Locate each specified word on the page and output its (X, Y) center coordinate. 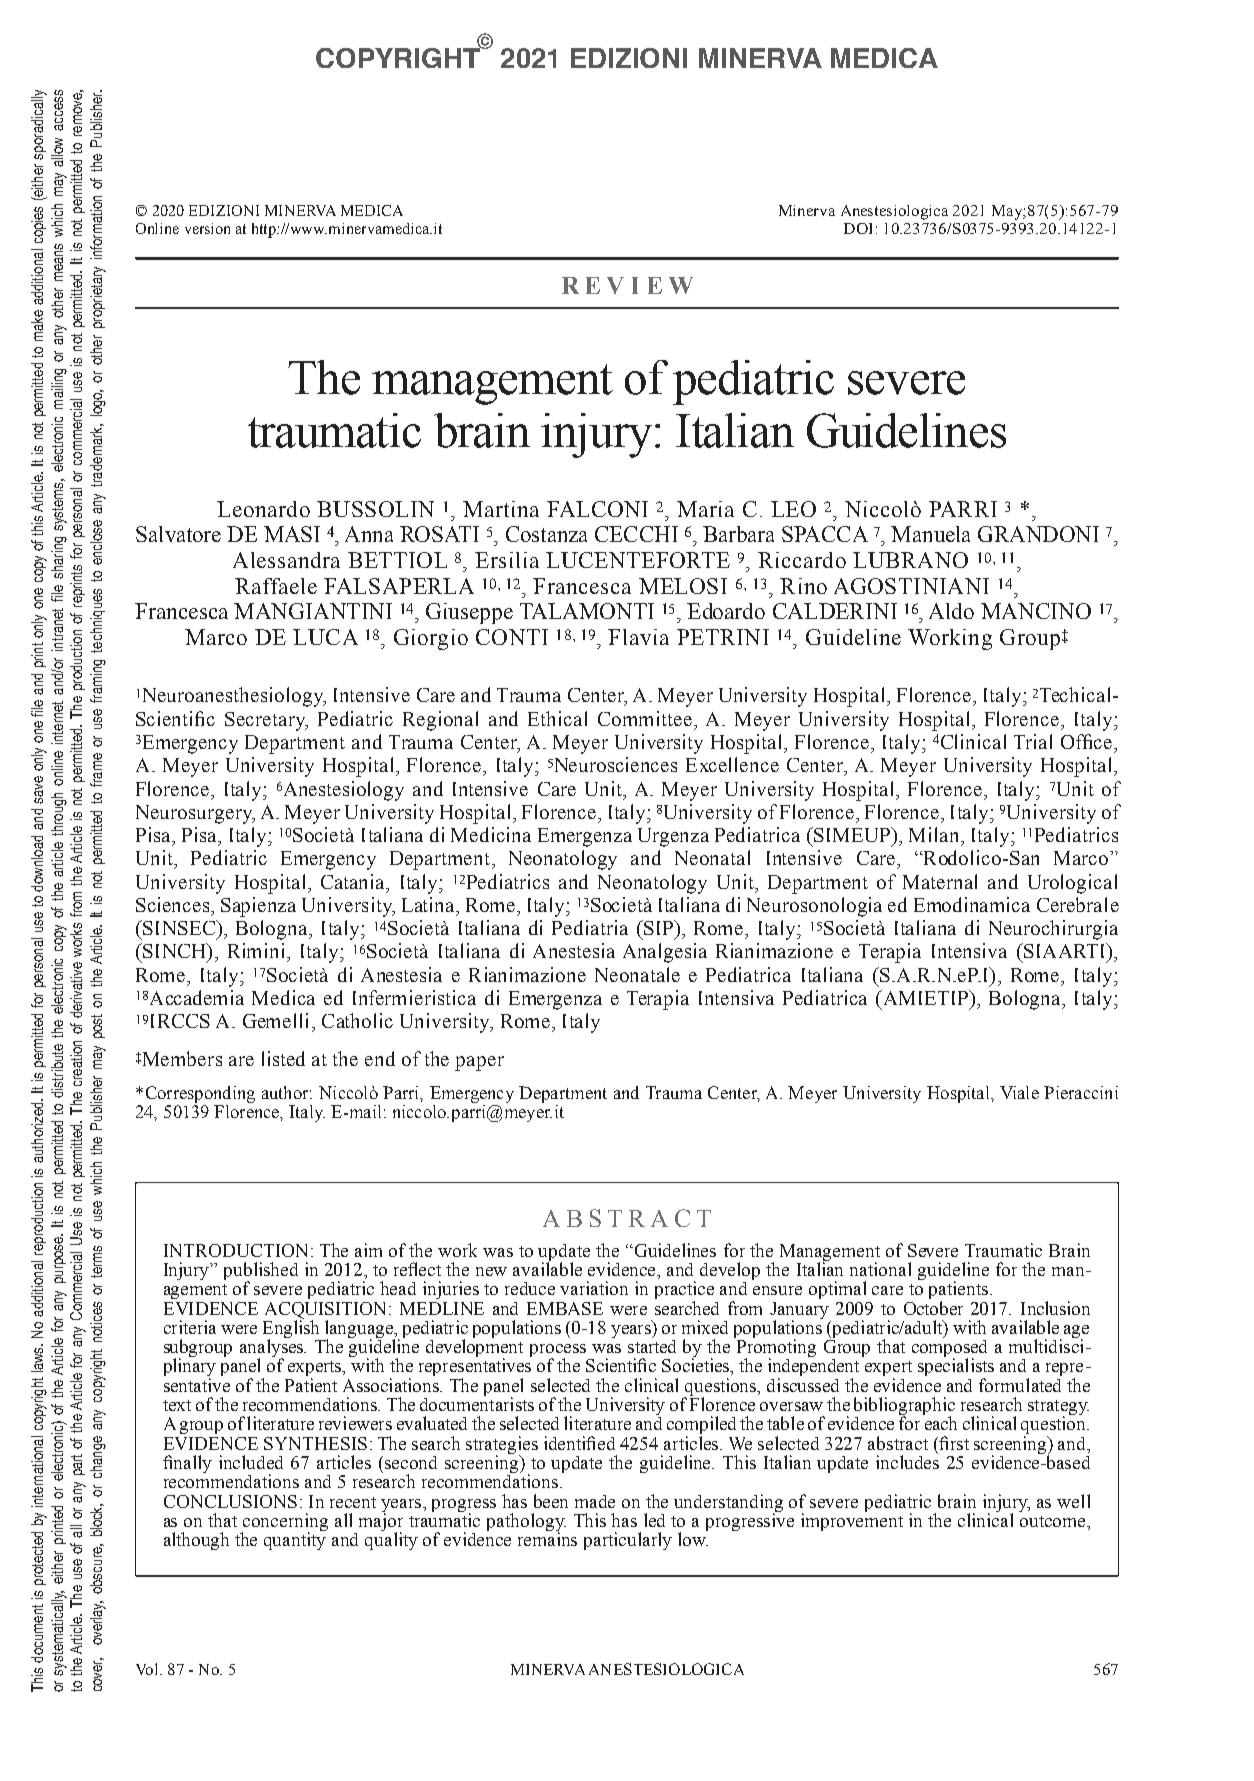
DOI (858, 228)
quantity (295, 1540)
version (207, 228)
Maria (705, 509)
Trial (1033, 741)
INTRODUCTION (235, 1250)
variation (594, 1288)
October (933, 1308)
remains (547, 1538)
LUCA (325, 637)
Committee (645, 718)
